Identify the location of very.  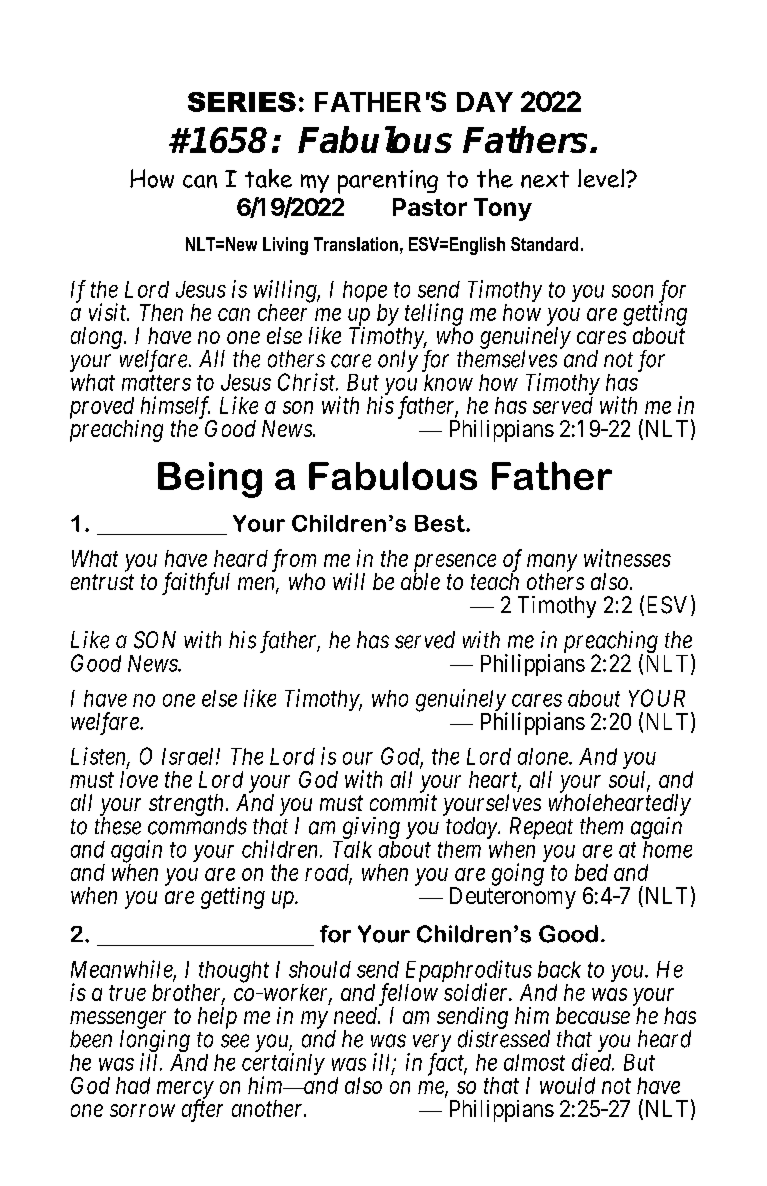
(430, 1045).
